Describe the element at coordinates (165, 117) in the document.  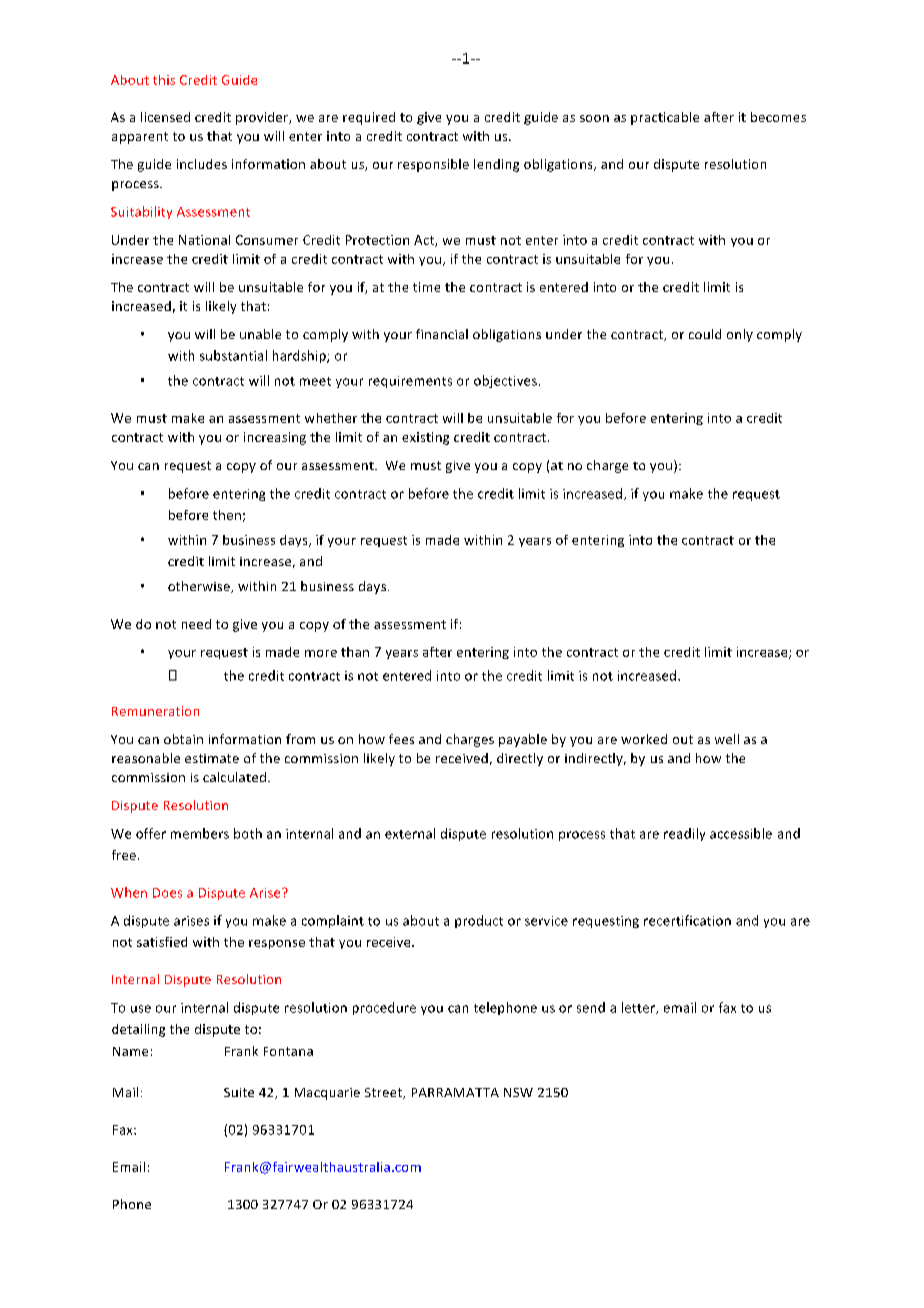
I see `licensed` at that location.
